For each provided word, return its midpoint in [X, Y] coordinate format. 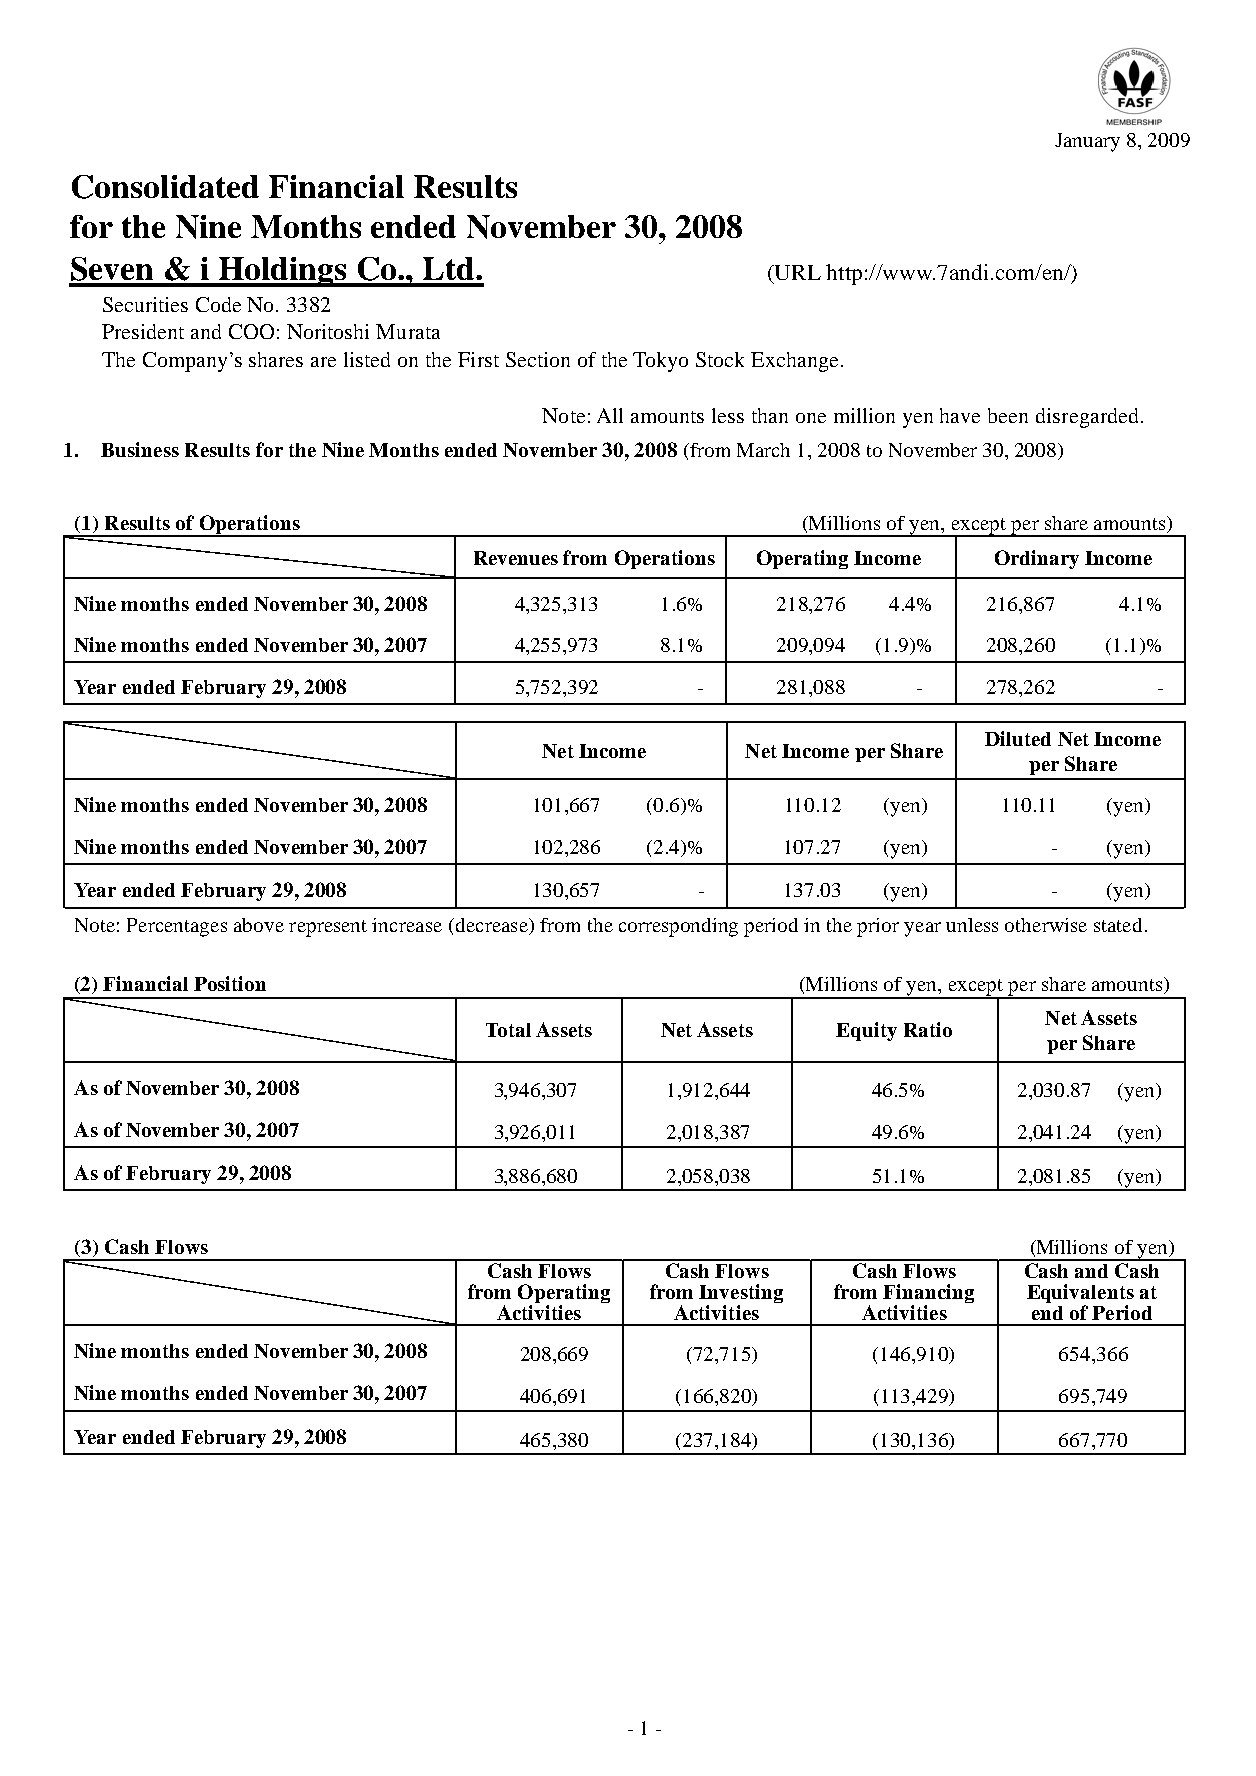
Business [140, 449]
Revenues [516, 558]
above [259, 925]
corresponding [678, 927]
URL [797, 272]
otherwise [1046, 925]
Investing [741, 1295]
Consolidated [165, 187]
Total [508, 1030]
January [1087, 142]
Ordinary [1037, 559]
